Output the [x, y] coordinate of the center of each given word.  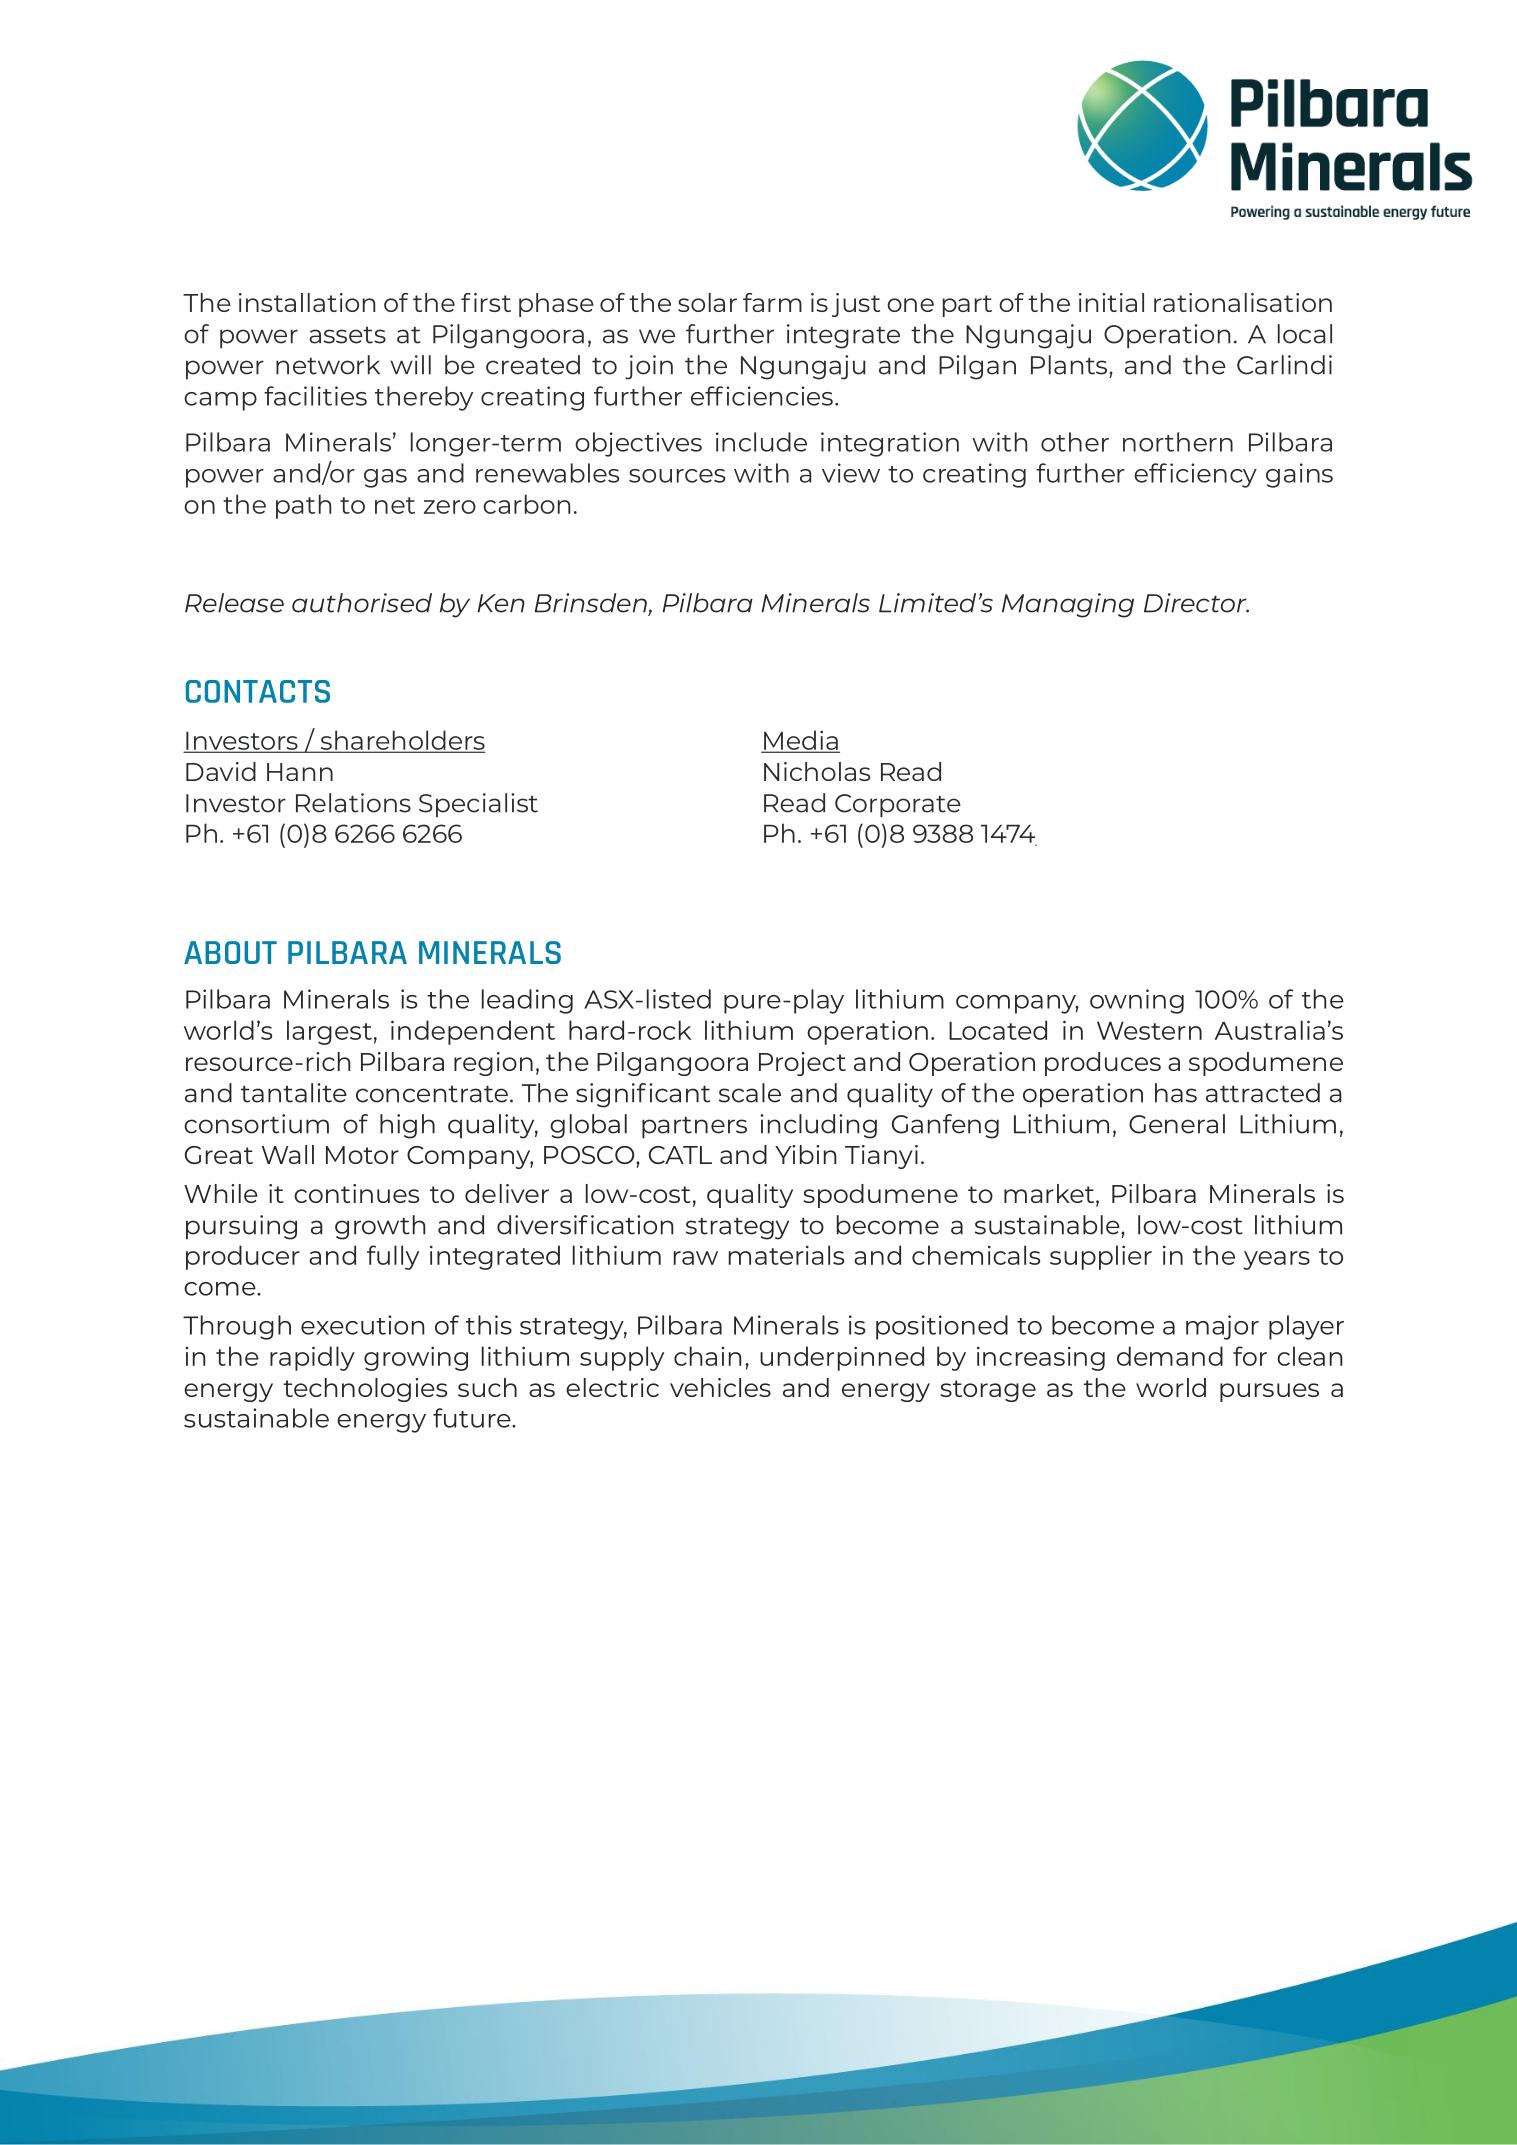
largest [329, 1032]
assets [347, 335]
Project [802, 1064]
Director [1196, 603]
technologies [365, 1390]
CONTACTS [258, 691]
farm [772, 302]
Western [1149, 1030]
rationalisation [1243, 302]
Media [801, 741]
